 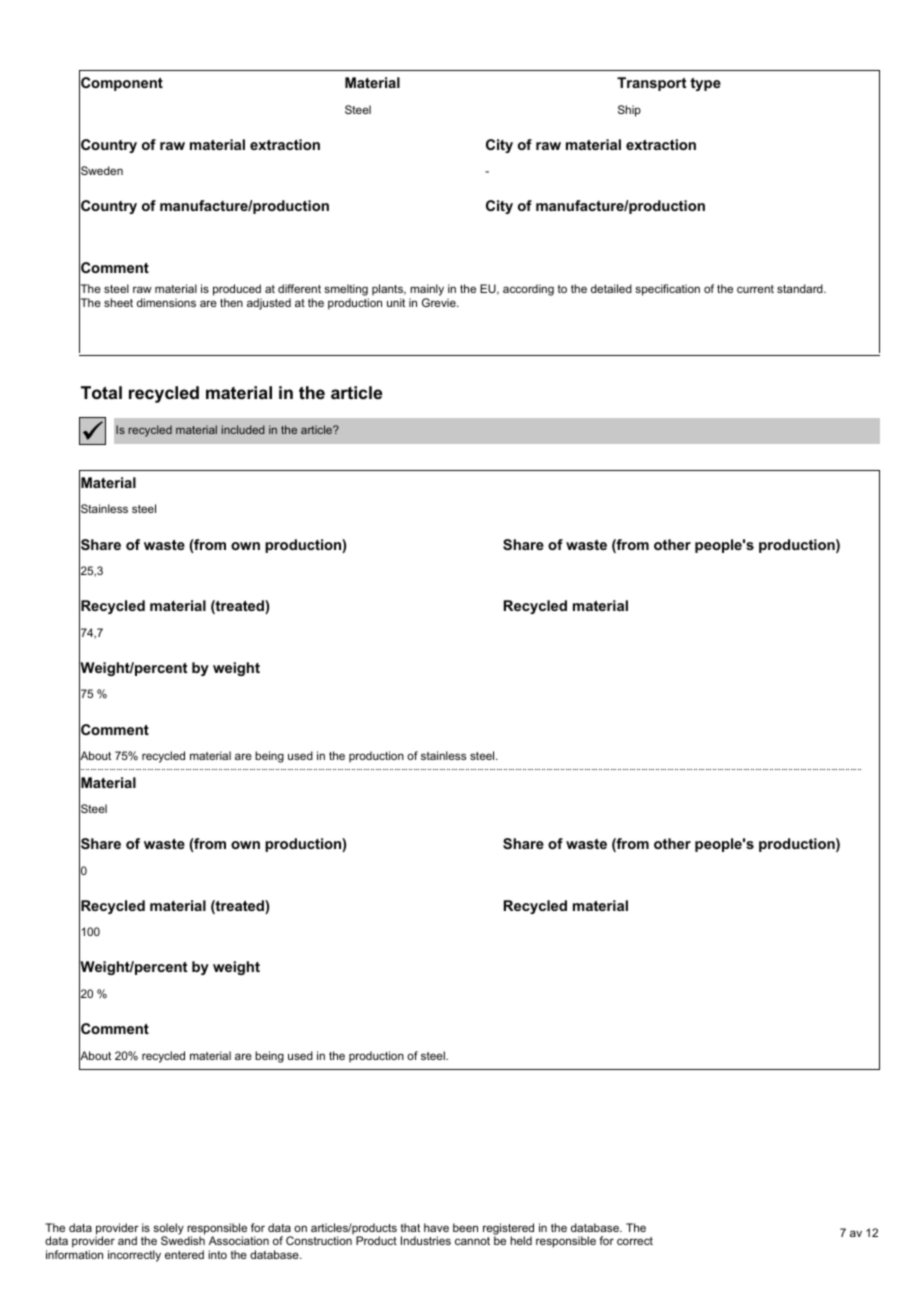 What do you see at coordinates (243, 429) in the screenshot?
I see `included` at bounding box center [243, 429].
